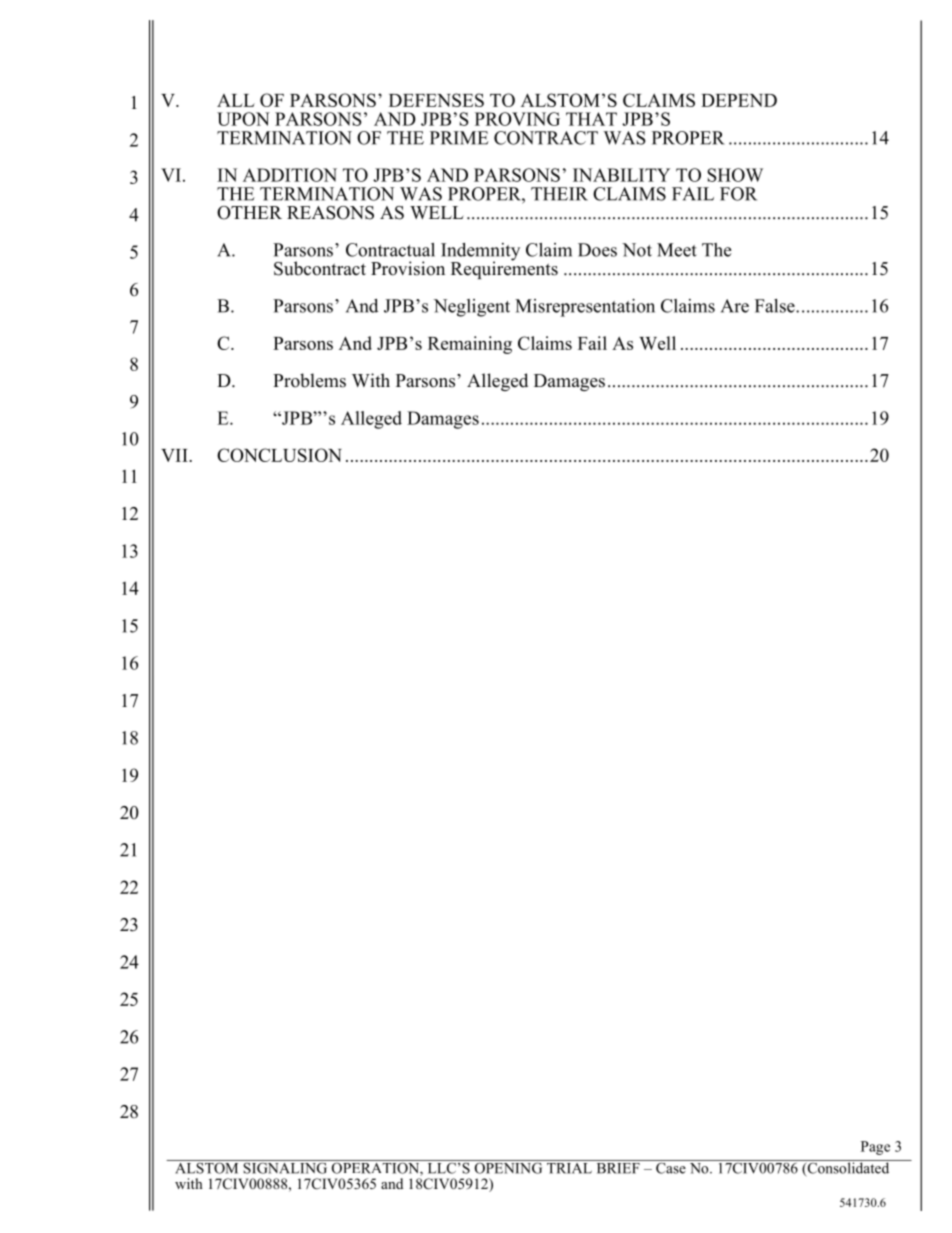 The image size is (952, 1233). Describe the element at coordinates (875, 1148) in the screenshot. I see `Page` at that location.
